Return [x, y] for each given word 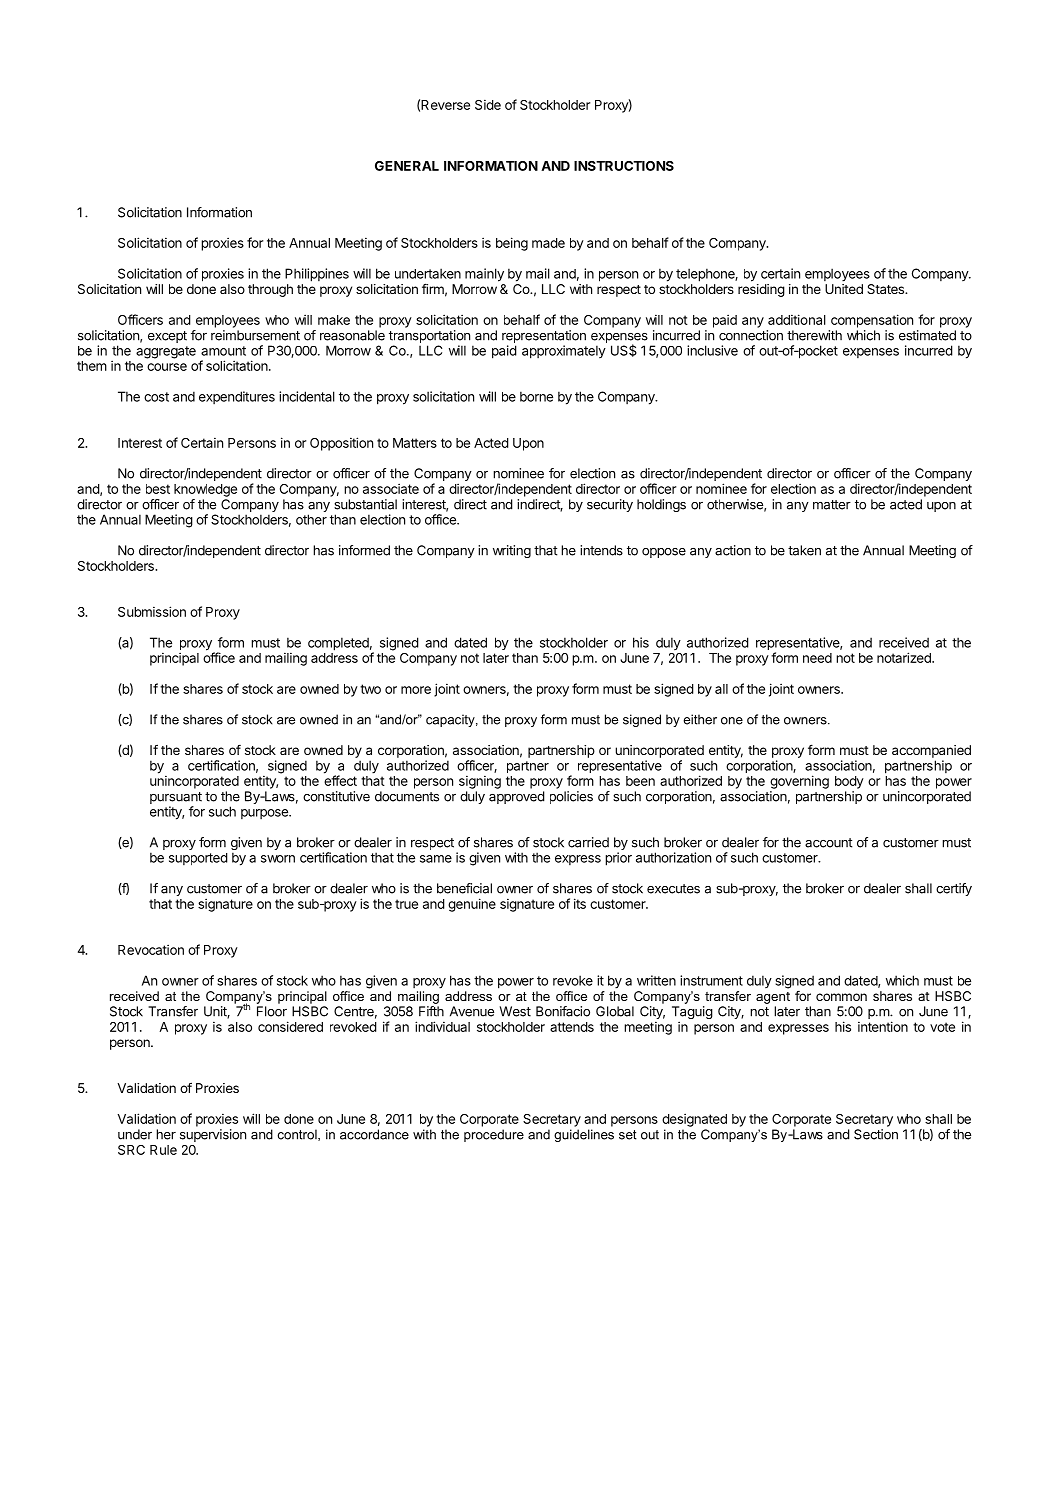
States [887, 289]
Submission [152, 611]
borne [536, 396]
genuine [472, 905]
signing [480, 782]
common [841, 997]
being [512, 244]
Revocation [151, 949]
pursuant [176, 798]
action [733, 550]
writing [512, 551]
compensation [872, 321]
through [270, 290]
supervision [213, 1135]
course [167, 367]
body [849, 782]
